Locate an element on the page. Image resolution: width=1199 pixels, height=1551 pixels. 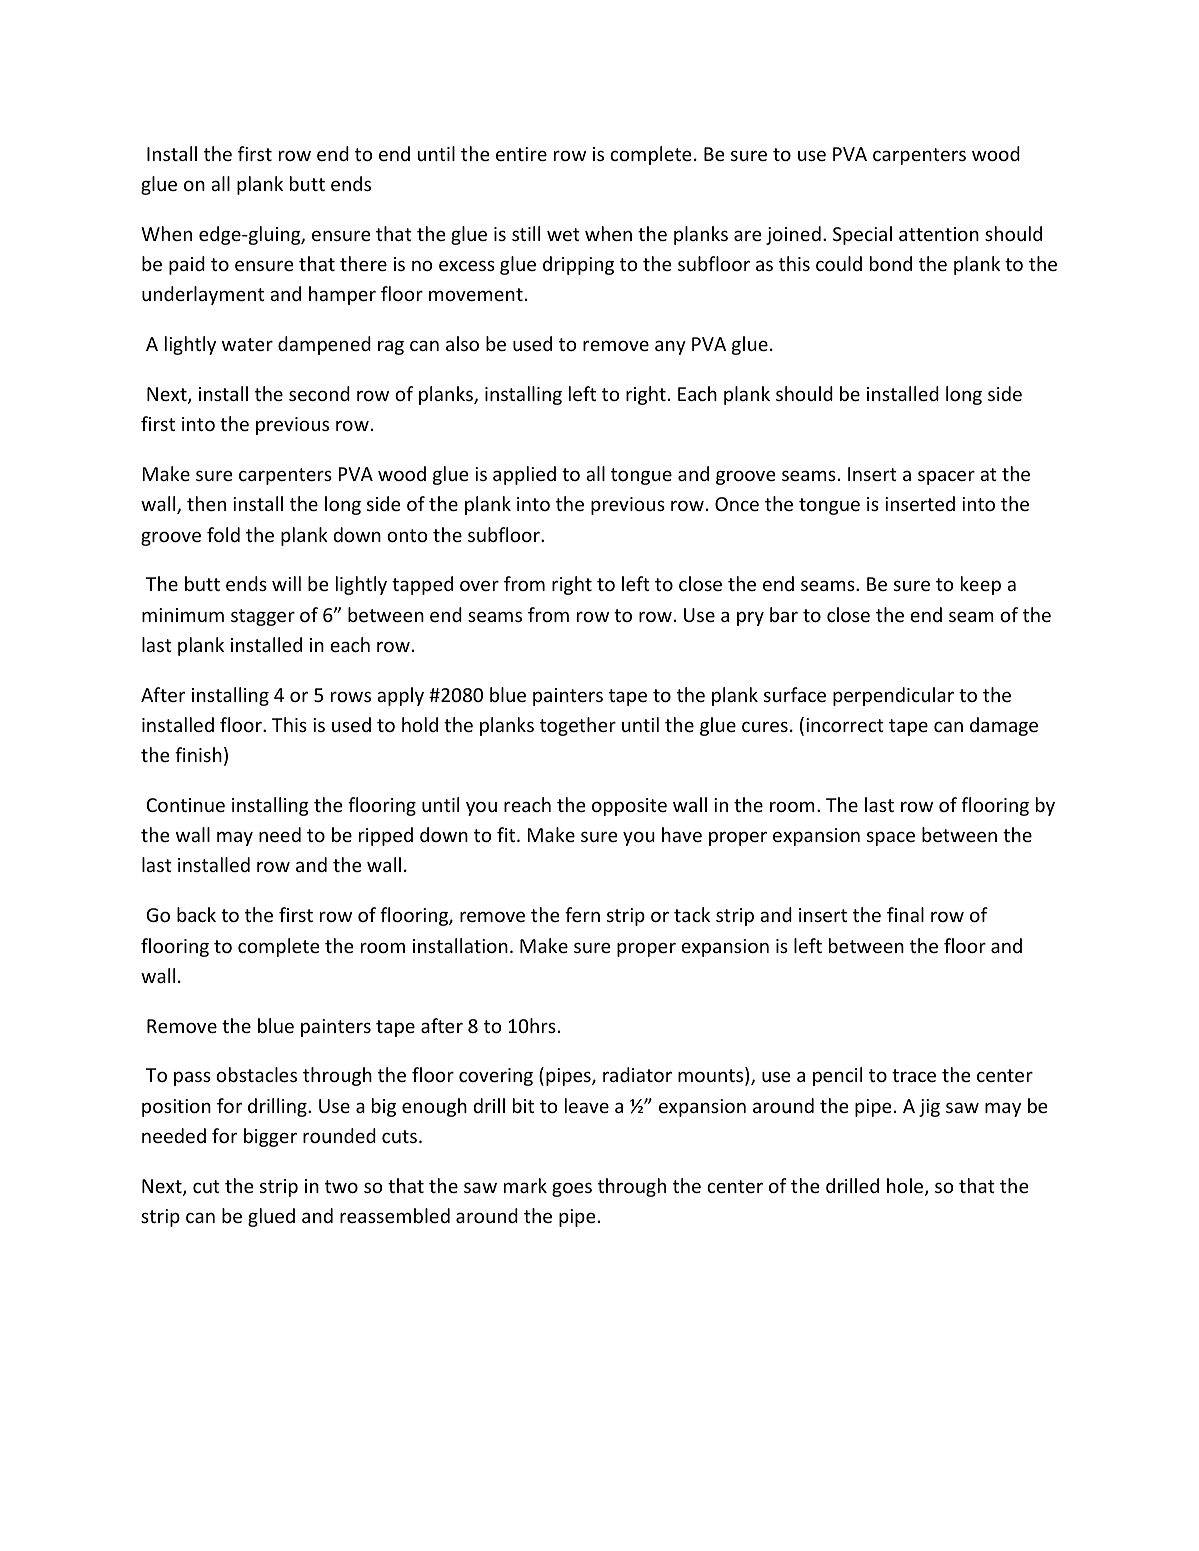
hole is located at coordinates (906, 1187).
